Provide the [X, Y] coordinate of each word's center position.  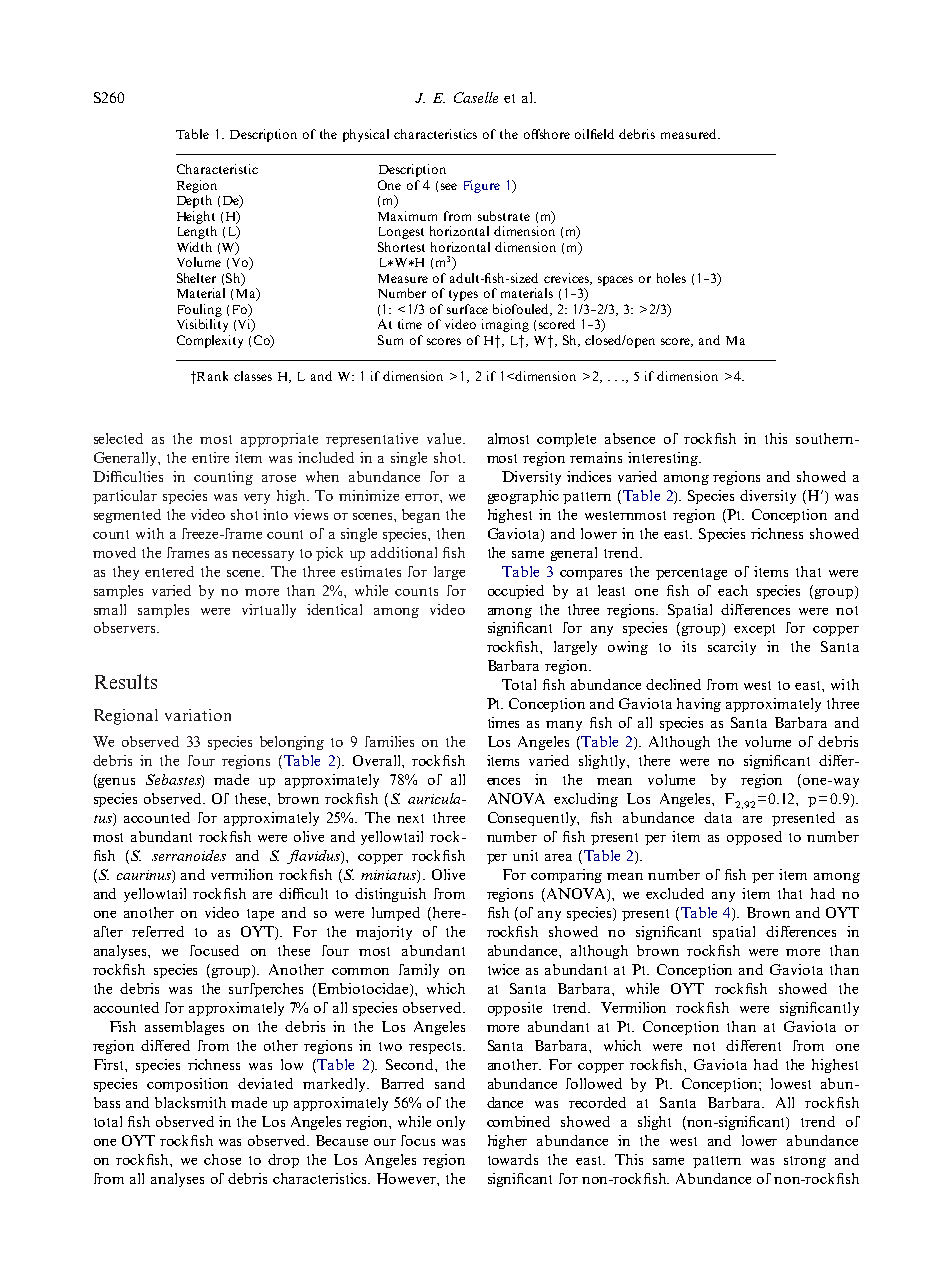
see [449, 186]
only [451, 1123]
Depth [194, 201]
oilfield [594, 134]
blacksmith [190, 1102]
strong [805, 1162]
